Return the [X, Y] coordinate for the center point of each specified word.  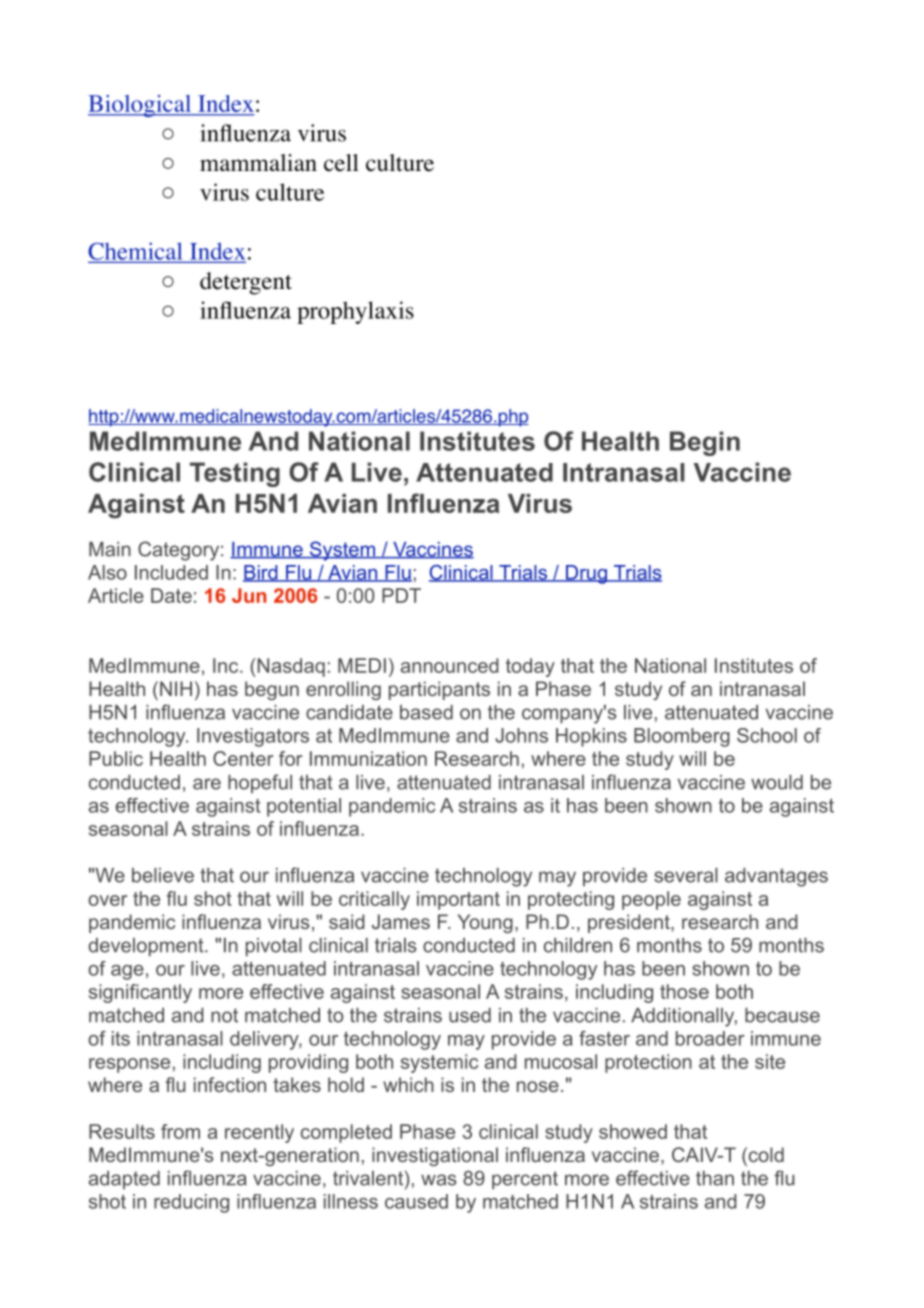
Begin [705, 443]
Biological [141, 106]
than [715, 1178]
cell [341, 163]
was [439, 1180]
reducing [191, 1203]
